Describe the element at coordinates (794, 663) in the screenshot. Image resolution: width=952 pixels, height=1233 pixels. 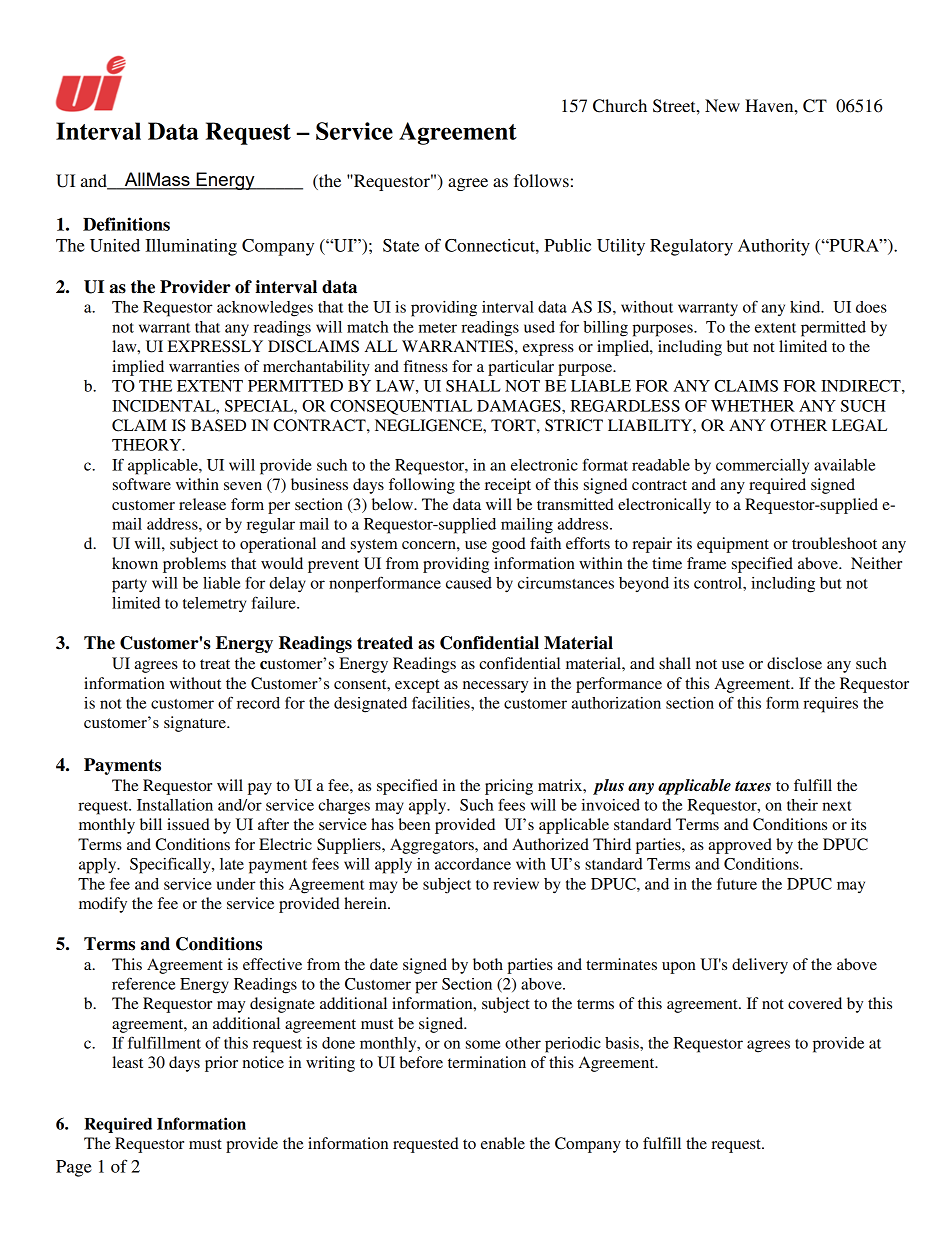
I see `disclose` at that location.
